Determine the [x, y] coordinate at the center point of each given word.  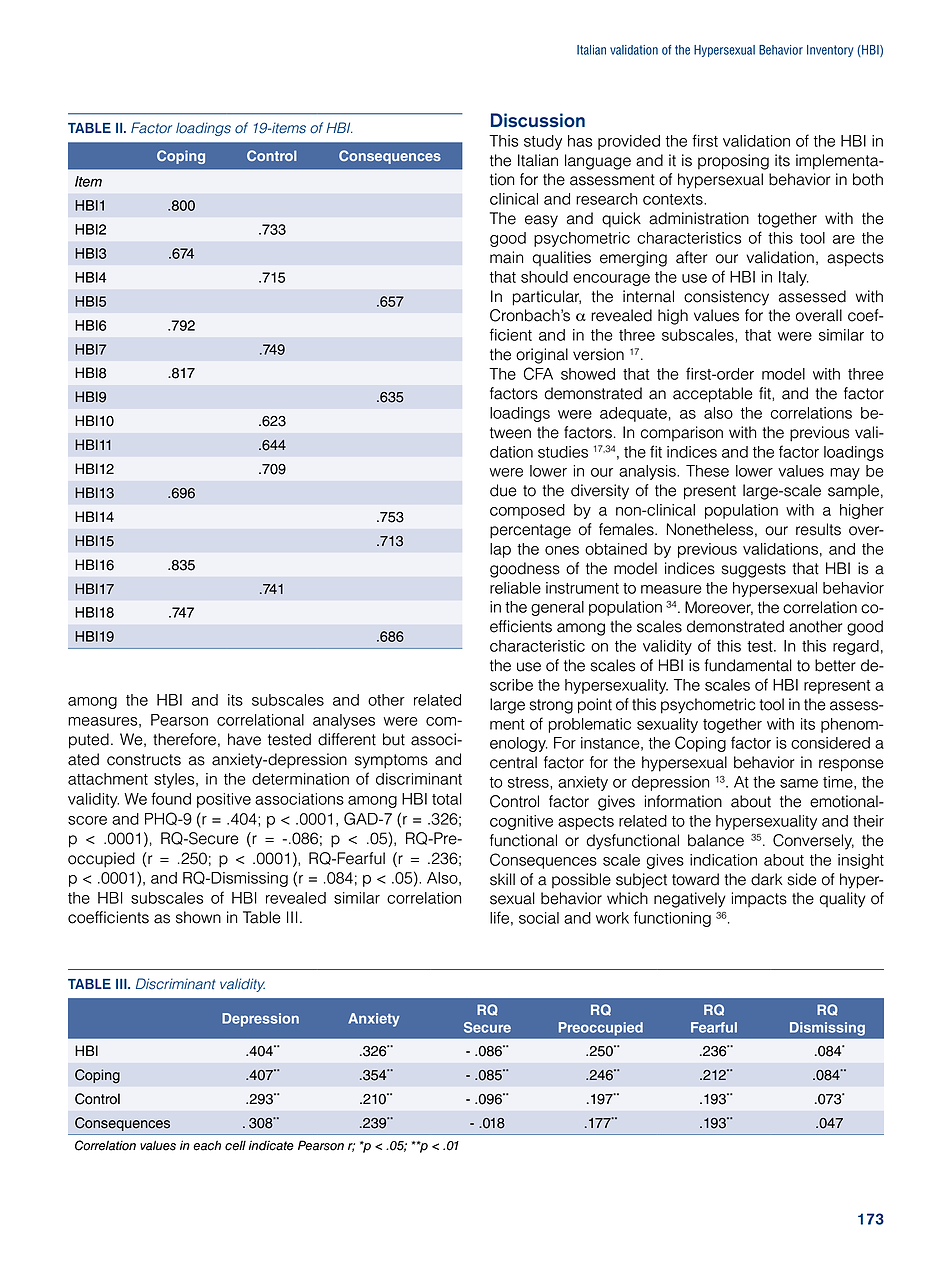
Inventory [830, 51]
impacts [759, 899]
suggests [753, 570]
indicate [271, 1145]
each [207, 1146]
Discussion [538, 120]
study [543, 142]
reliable [515, 588]
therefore [184, 739]
